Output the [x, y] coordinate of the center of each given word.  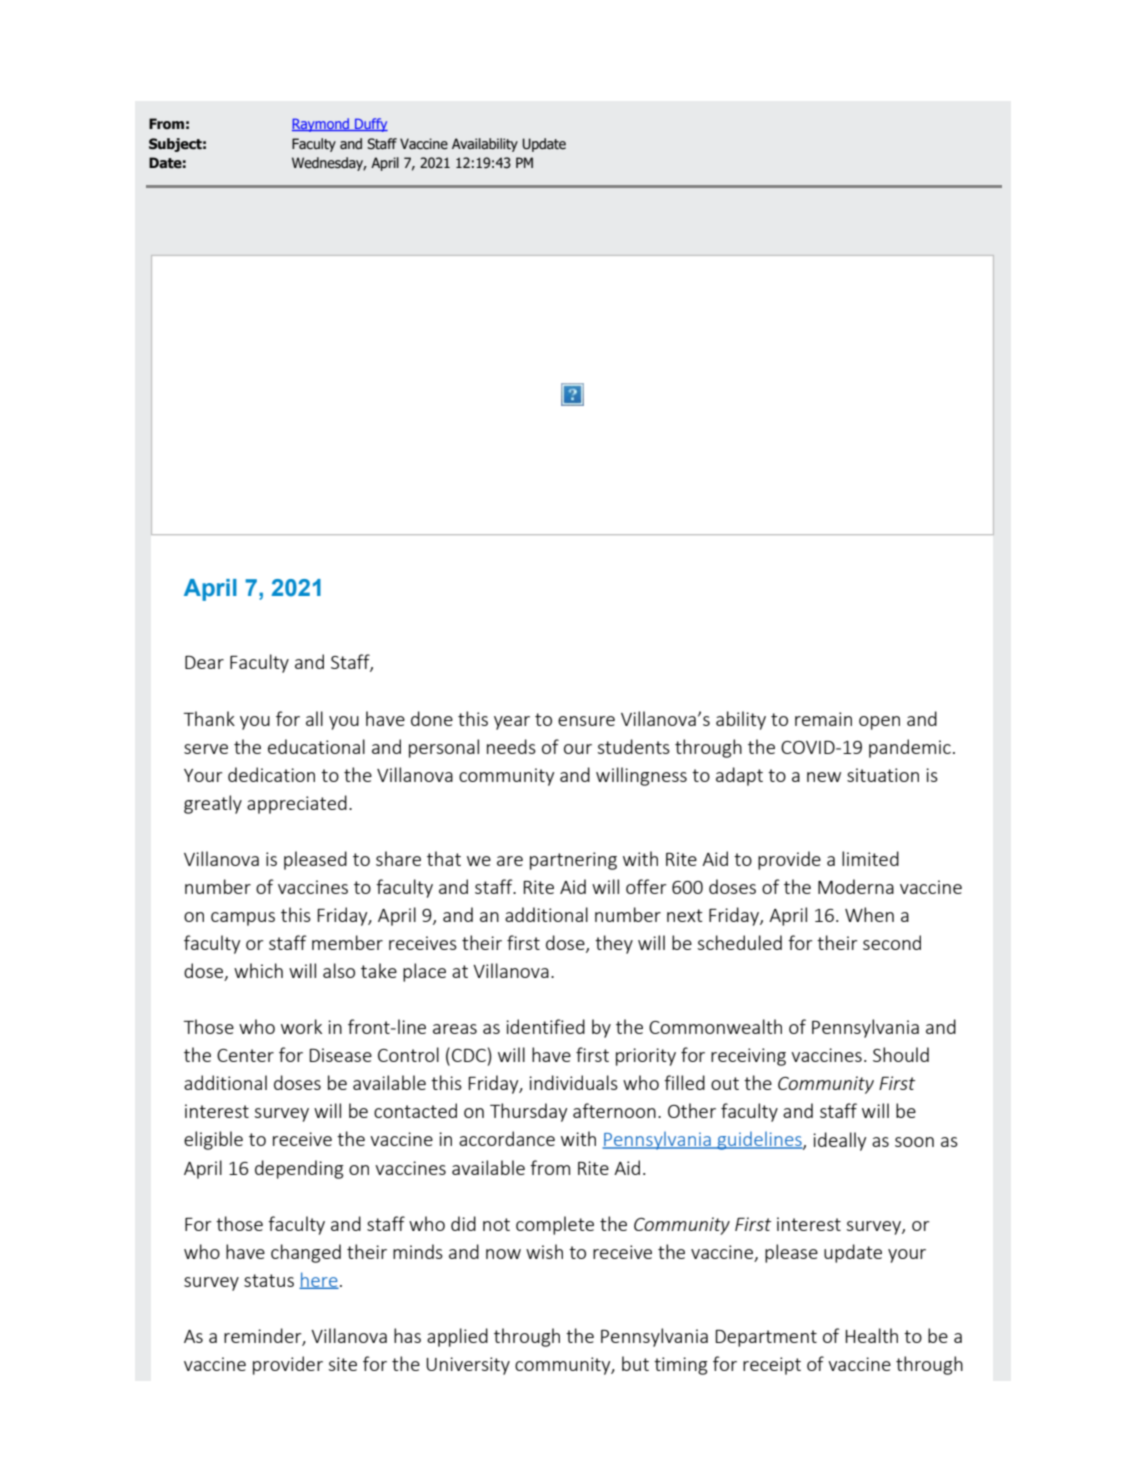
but [635, 1363]
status [269, 1280]
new [824, 777]
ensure [586, 721]
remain [823, 719]
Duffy [370, 125]
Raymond [321, 125]
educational [316, 746]
